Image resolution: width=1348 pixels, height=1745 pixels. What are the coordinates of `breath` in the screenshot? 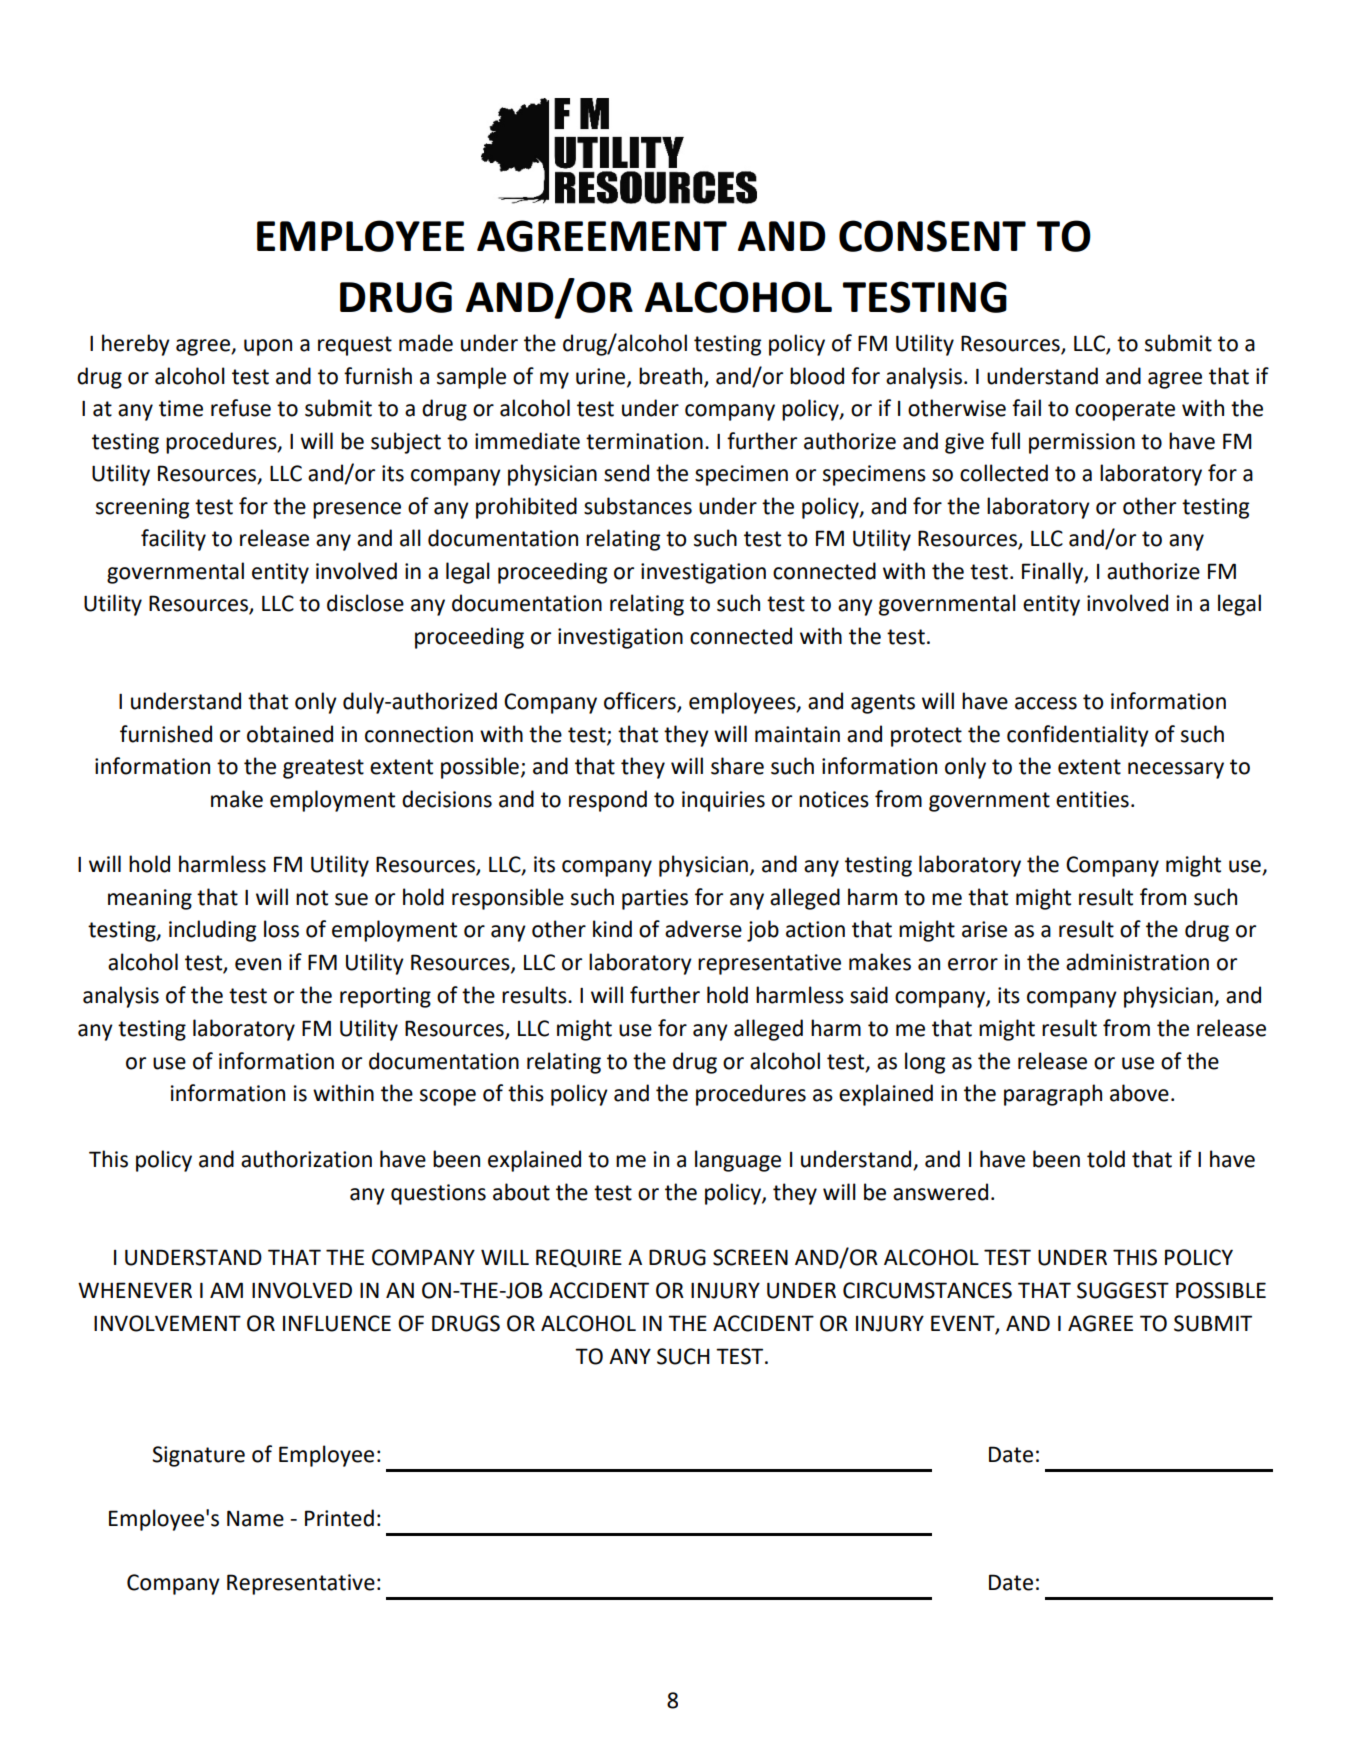 It's located at (670, 376).
